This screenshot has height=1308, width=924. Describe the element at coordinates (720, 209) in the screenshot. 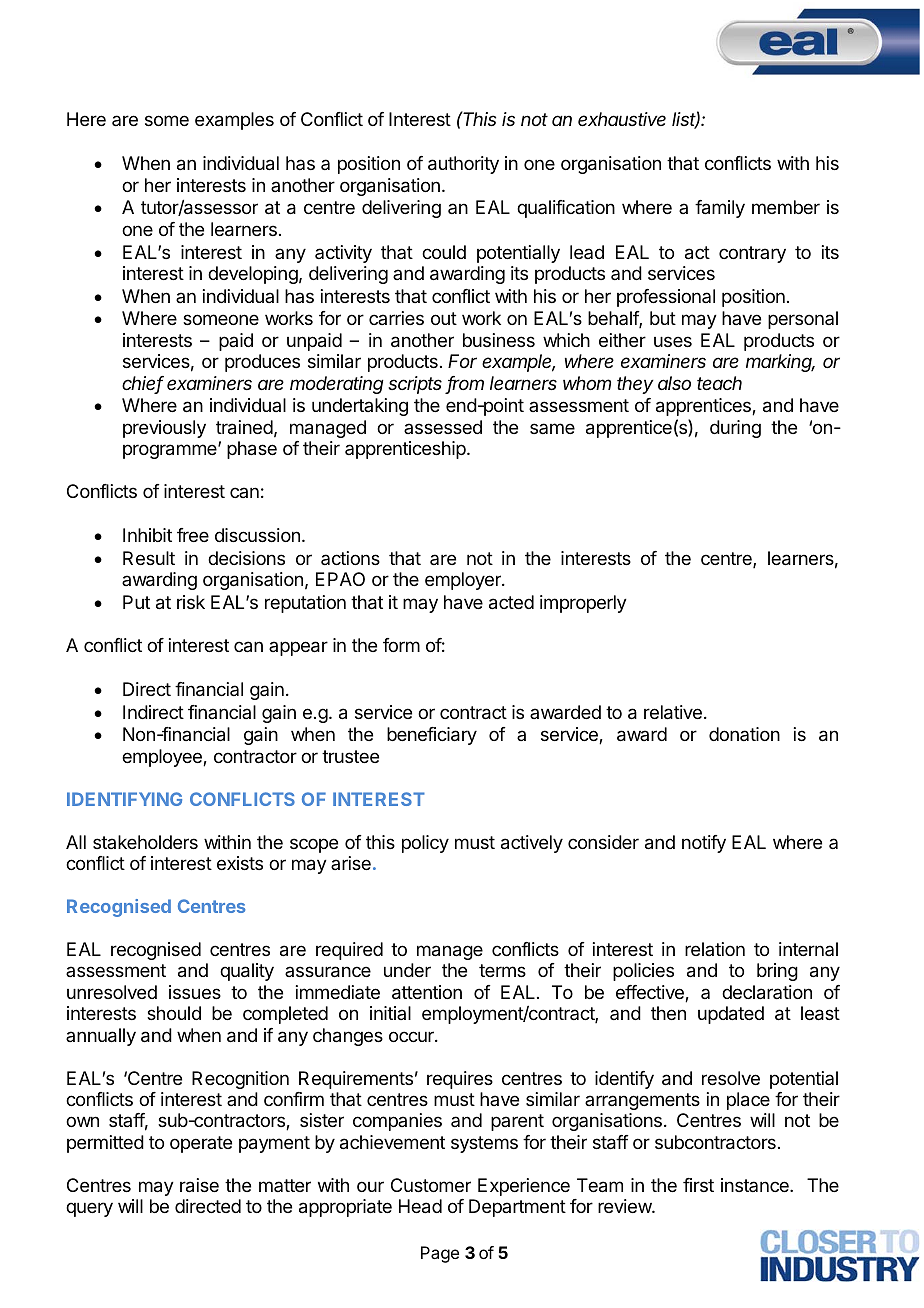

I see `family` at that location.
